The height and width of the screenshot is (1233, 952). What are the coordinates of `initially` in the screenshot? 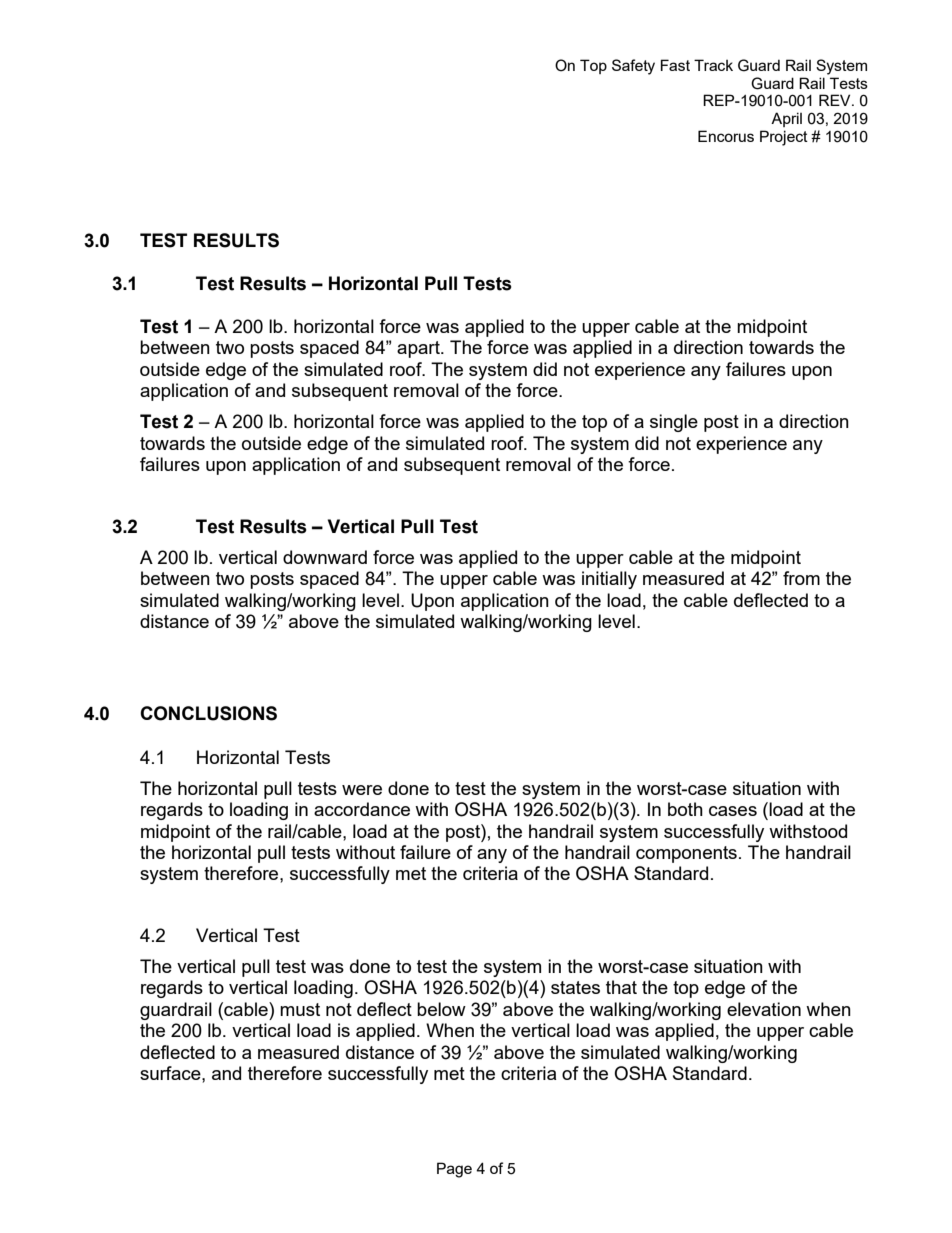 It's located at (609, 580).
